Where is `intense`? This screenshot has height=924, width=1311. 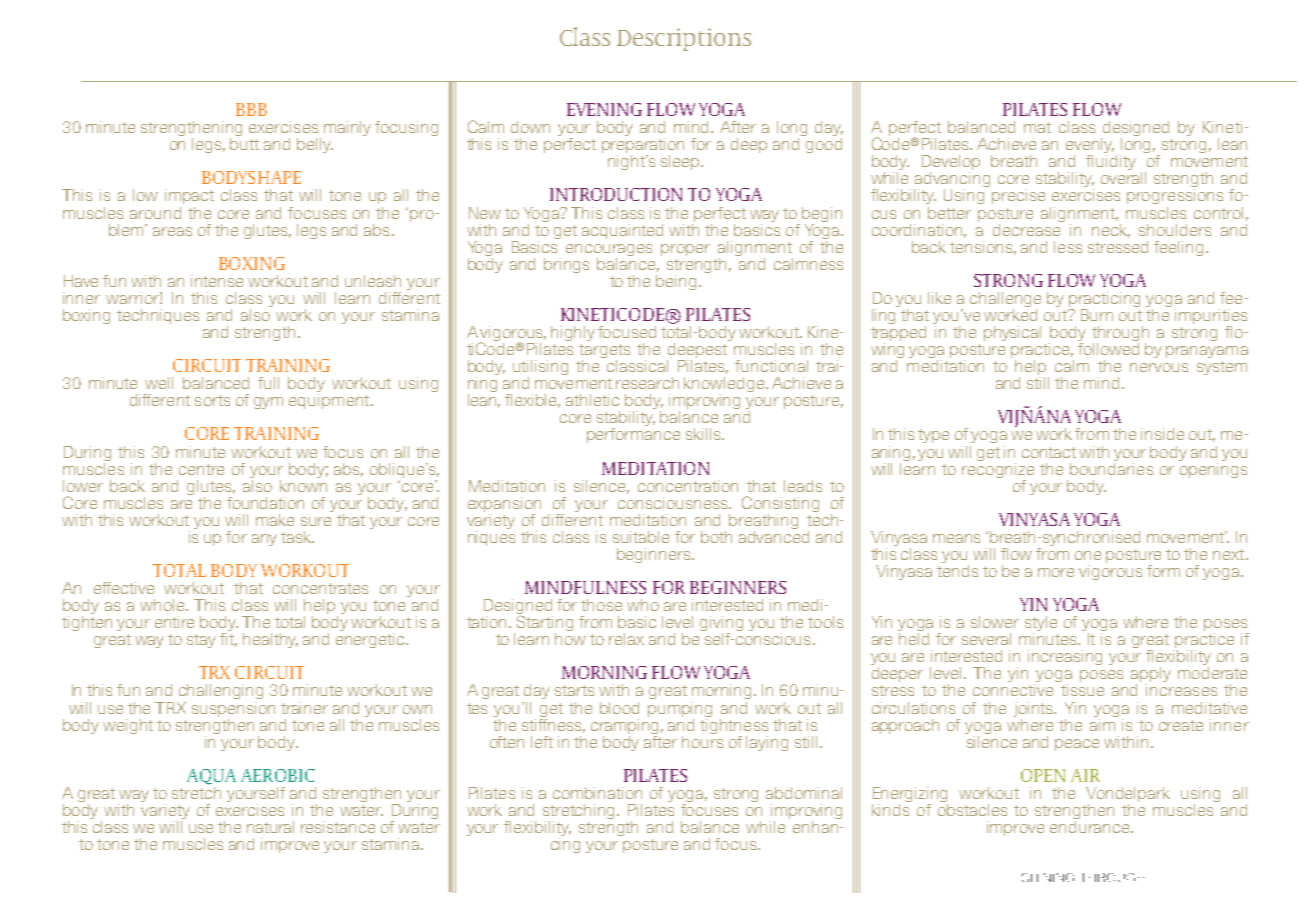
intense is located at coordinates (217, 281).
